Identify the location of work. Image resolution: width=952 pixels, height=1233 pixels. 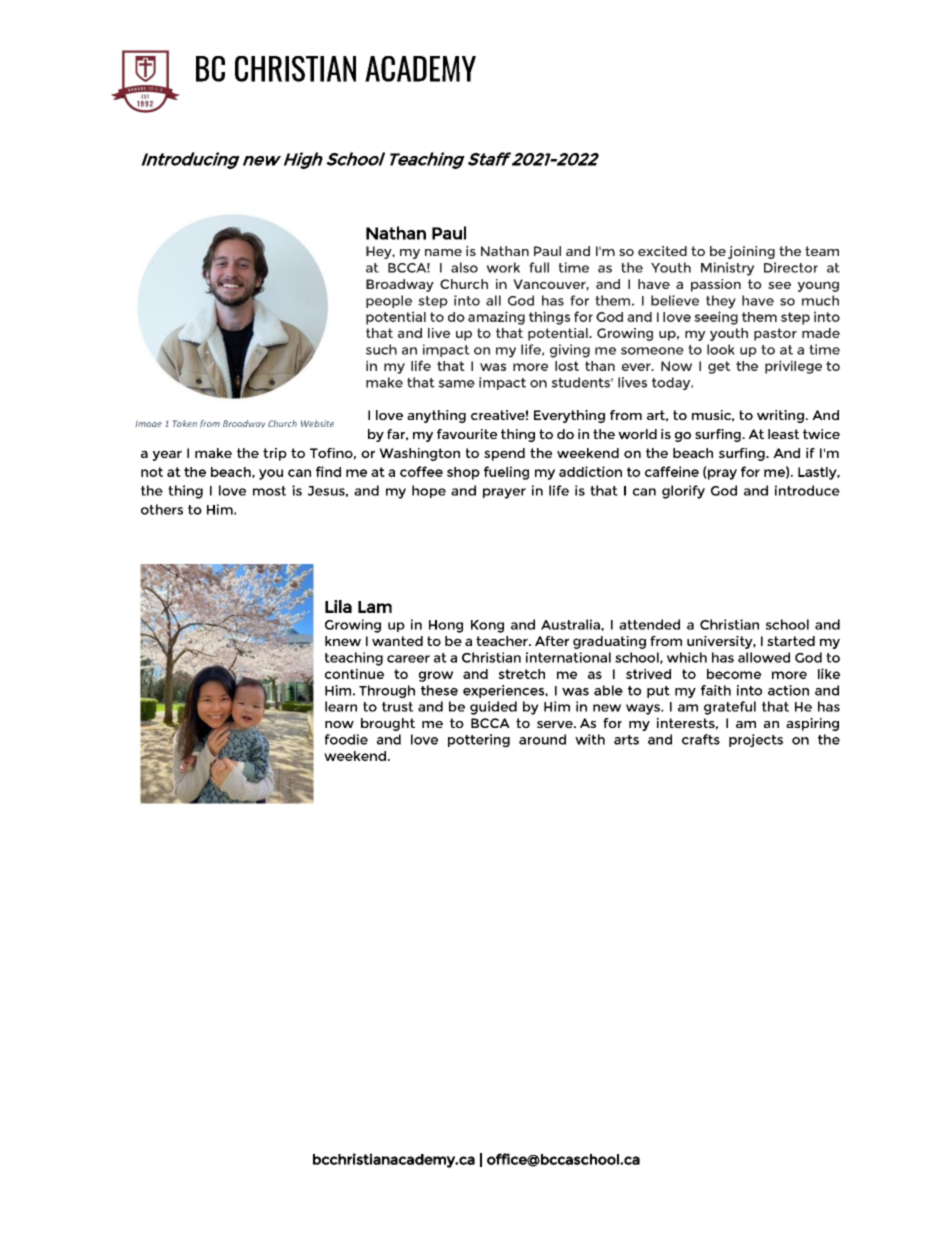
(503, 267).
